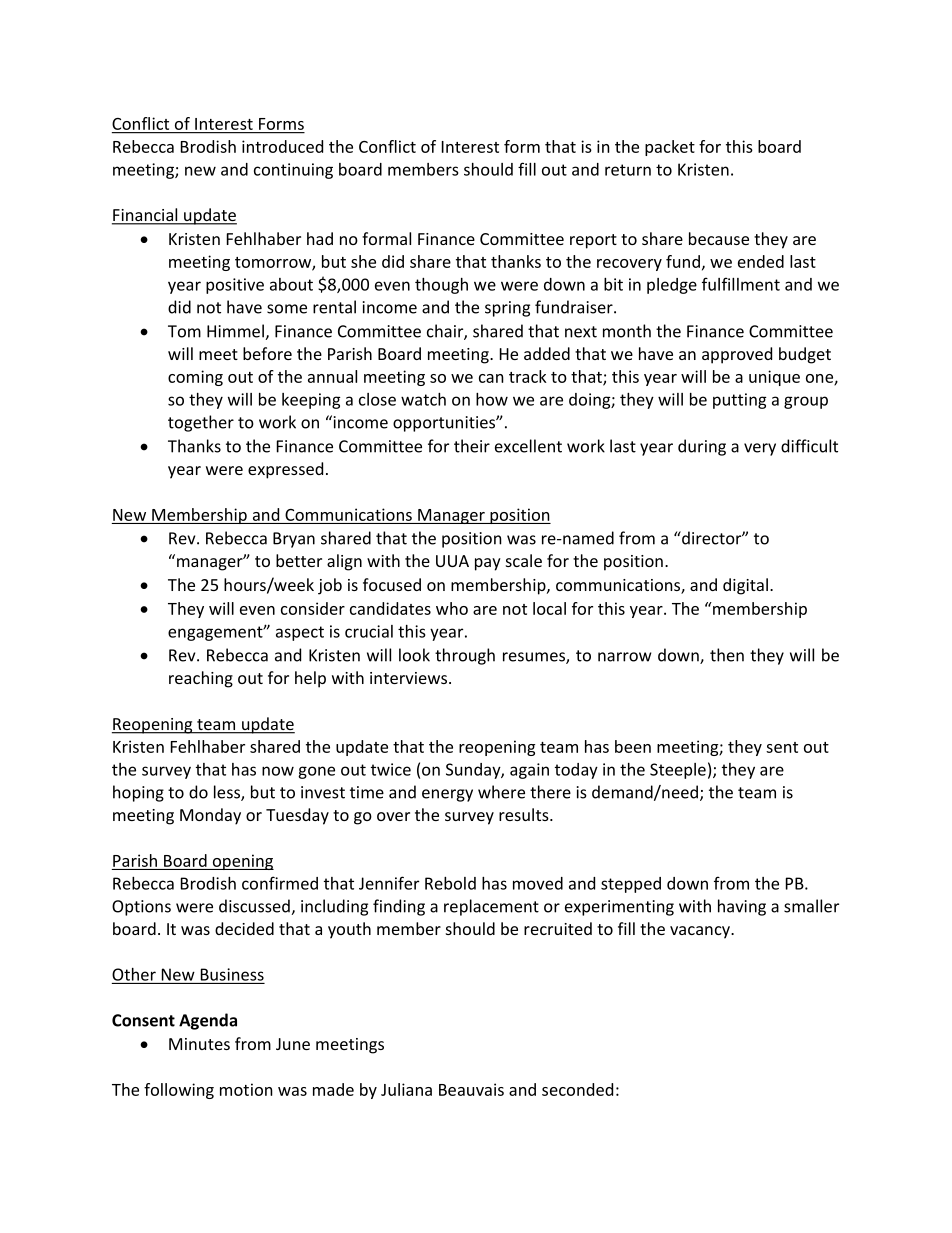 This screenshot has height=1233, width=952. Describe the element at coordinates (745, 586) in the screenshot. I see `digital` at that location.
